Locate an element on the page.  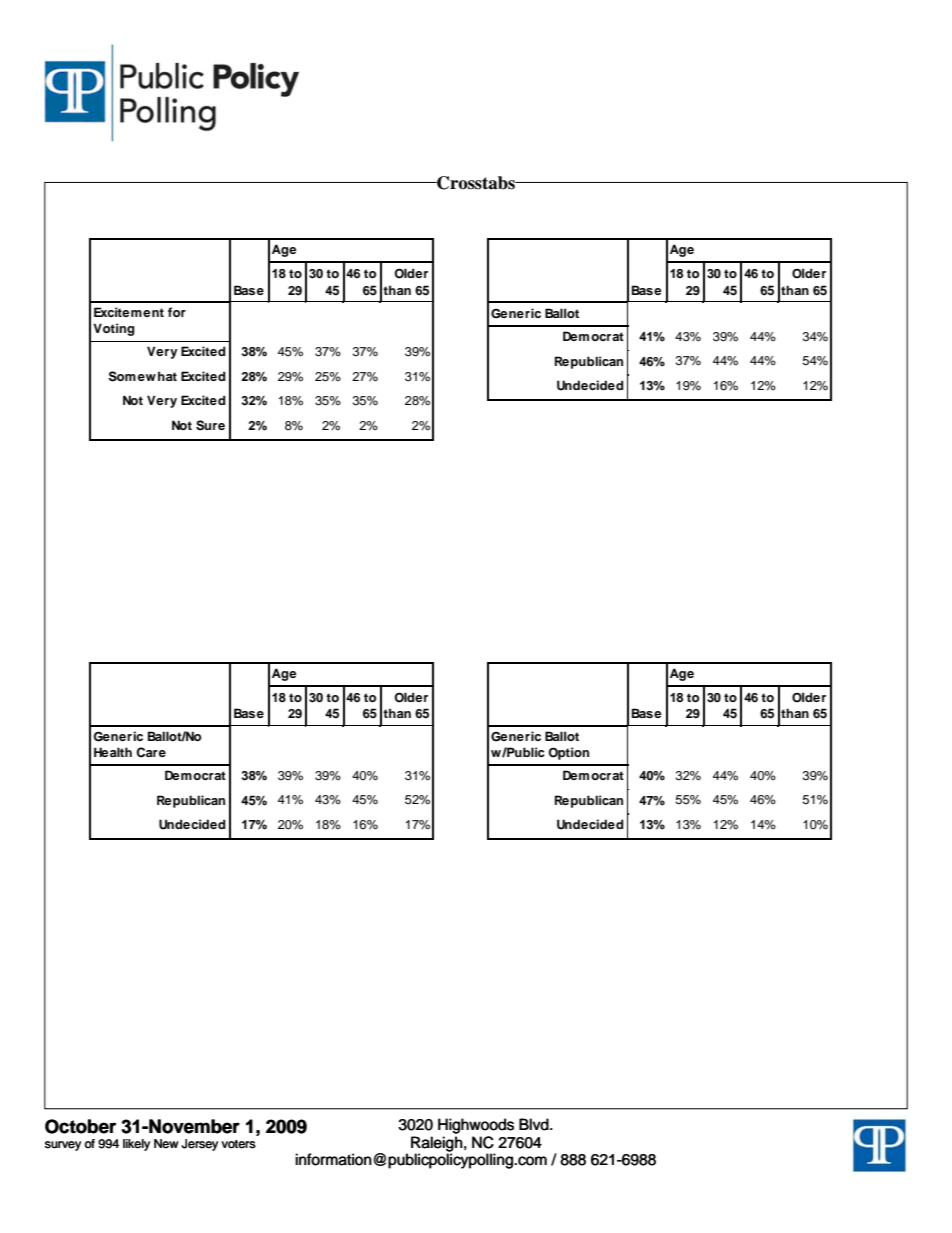
Option is located at coordinates (568, 753).
